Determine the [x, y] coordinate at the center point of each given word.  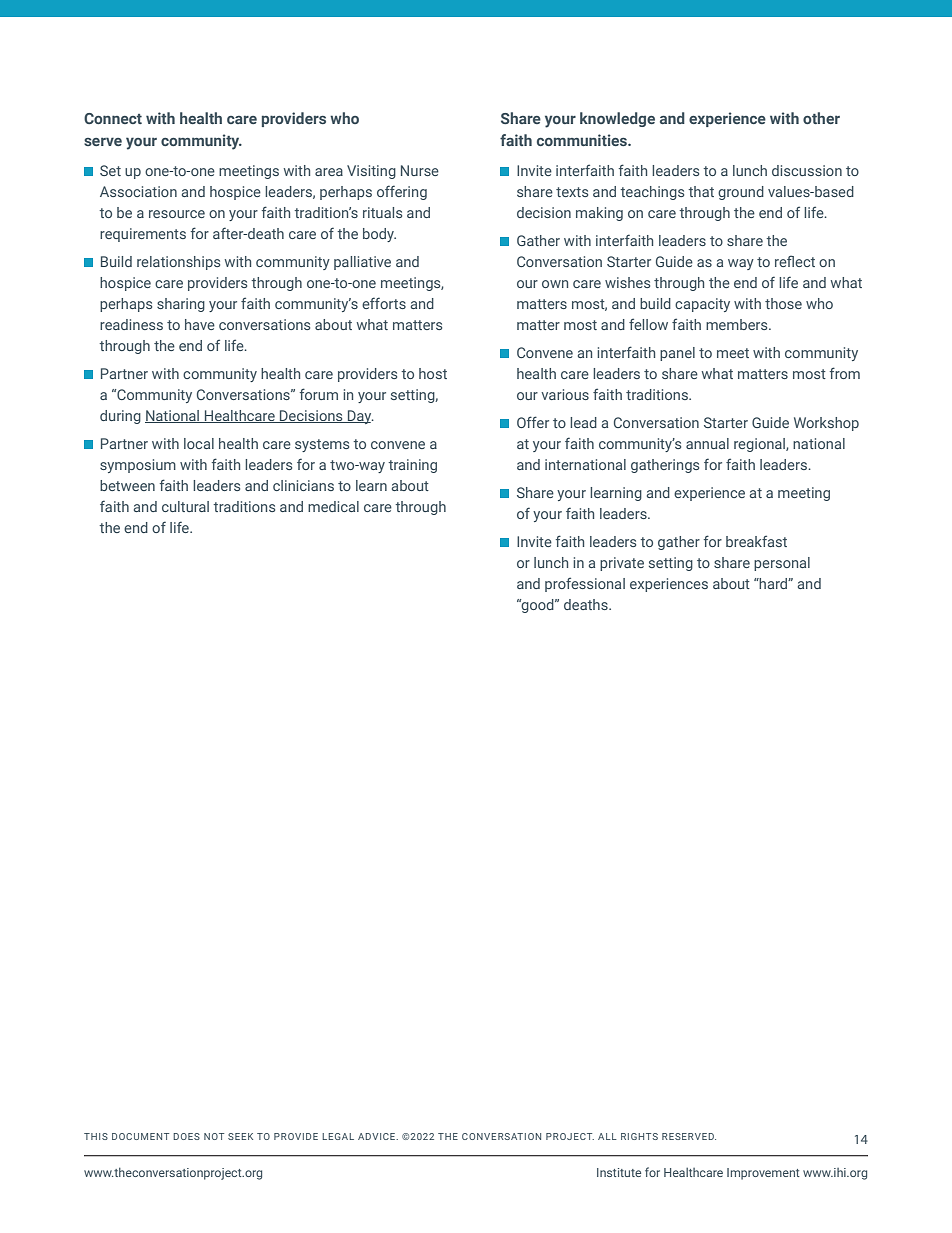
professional [585, 584]
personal [782, 564]
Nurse [420, 170]
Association [138, 191]
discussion [807, 170]
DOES [186, 1136]
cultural [185, 506]
